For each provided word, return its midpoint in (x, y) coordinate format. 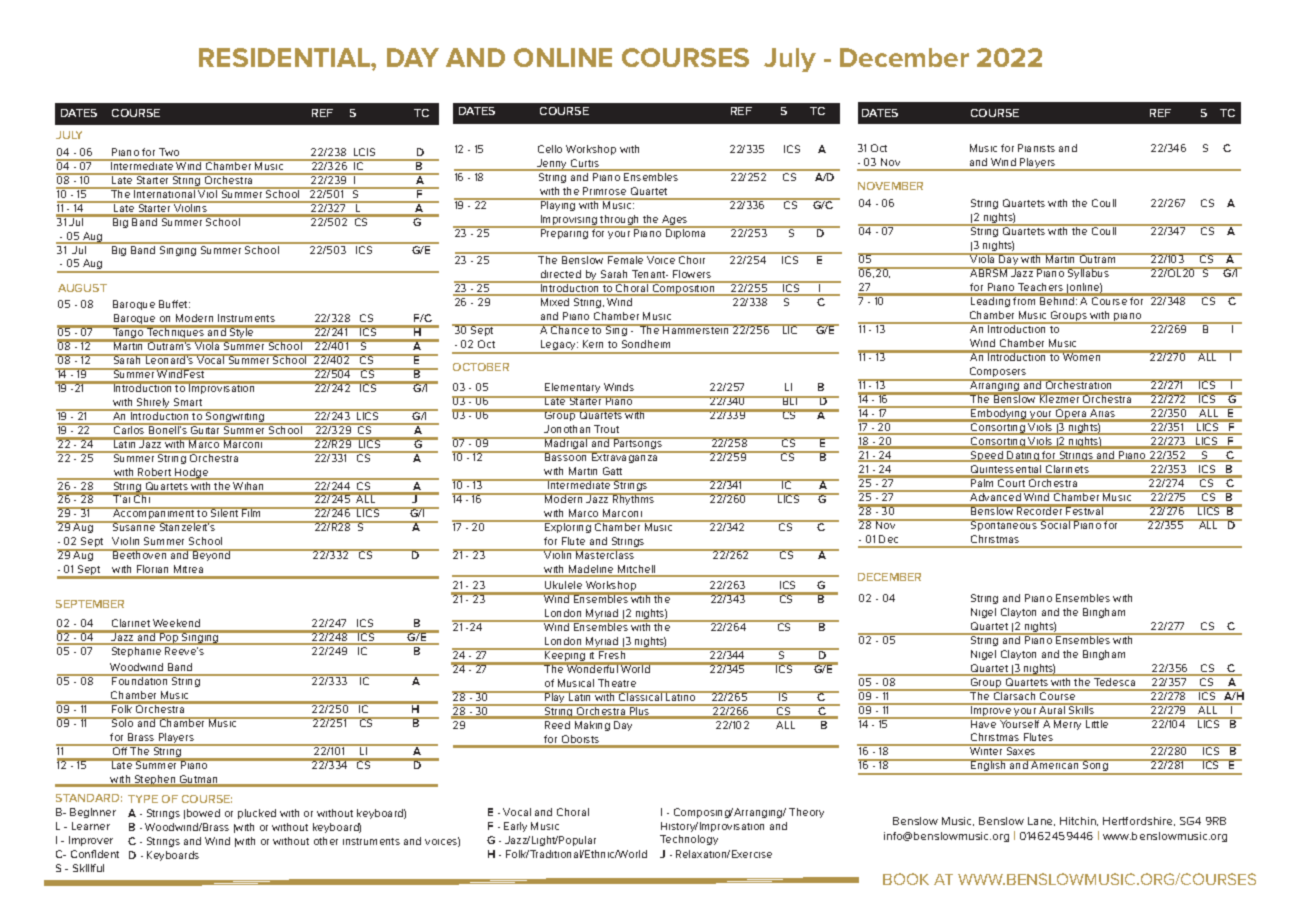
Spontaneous (1004, 525)
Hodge (192, 474)
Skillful (88, 868)
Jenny (552, 165)
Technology (689, 840)
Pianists (1036, 148)
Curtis (585, 164)
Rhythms (634, 499)
